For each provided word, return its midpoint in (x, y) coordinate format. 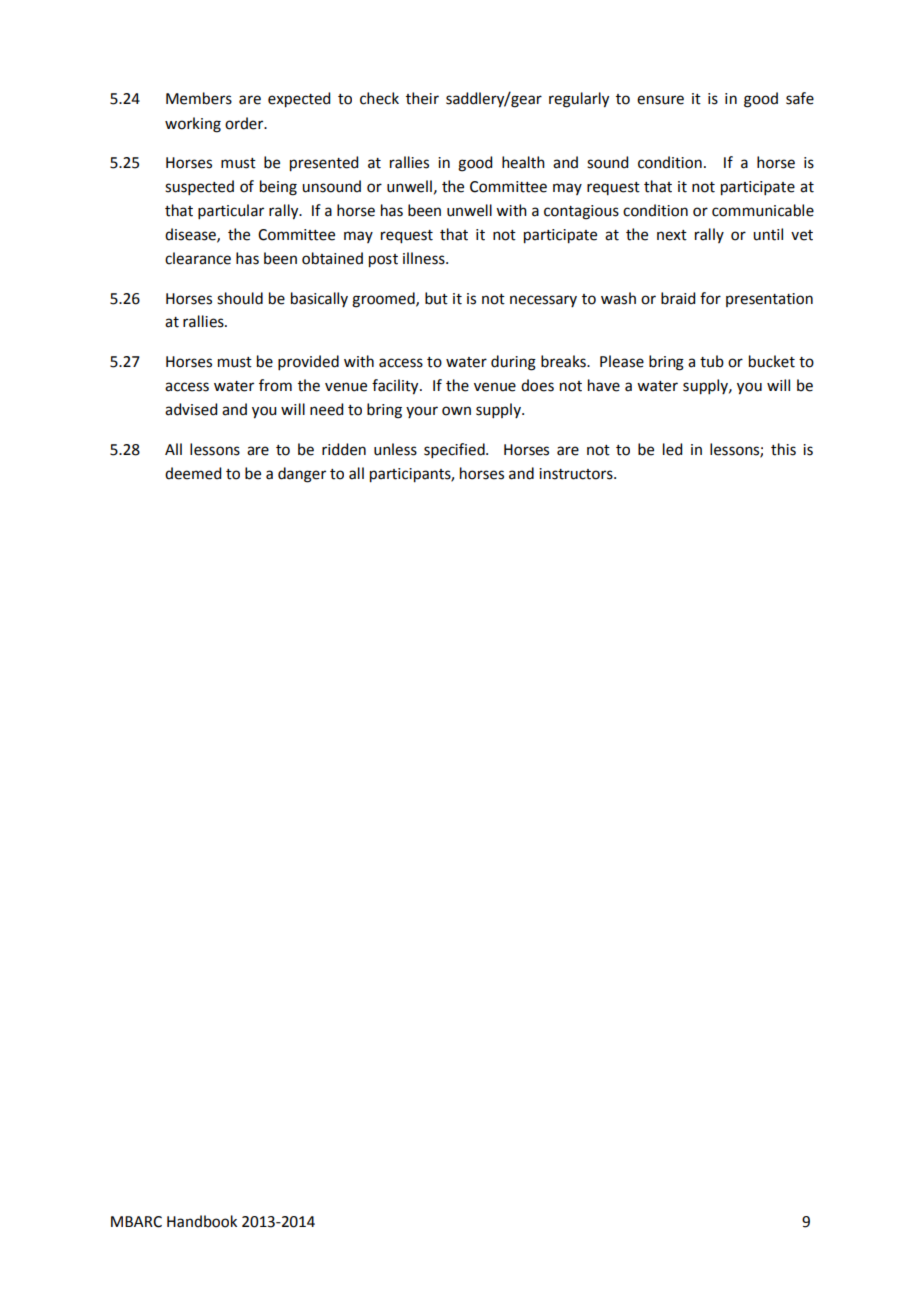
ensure (660, 100)
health (523, 162)
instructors (577, 474)
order (245, 123)
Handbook (202, 1221)
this (783, 449)
